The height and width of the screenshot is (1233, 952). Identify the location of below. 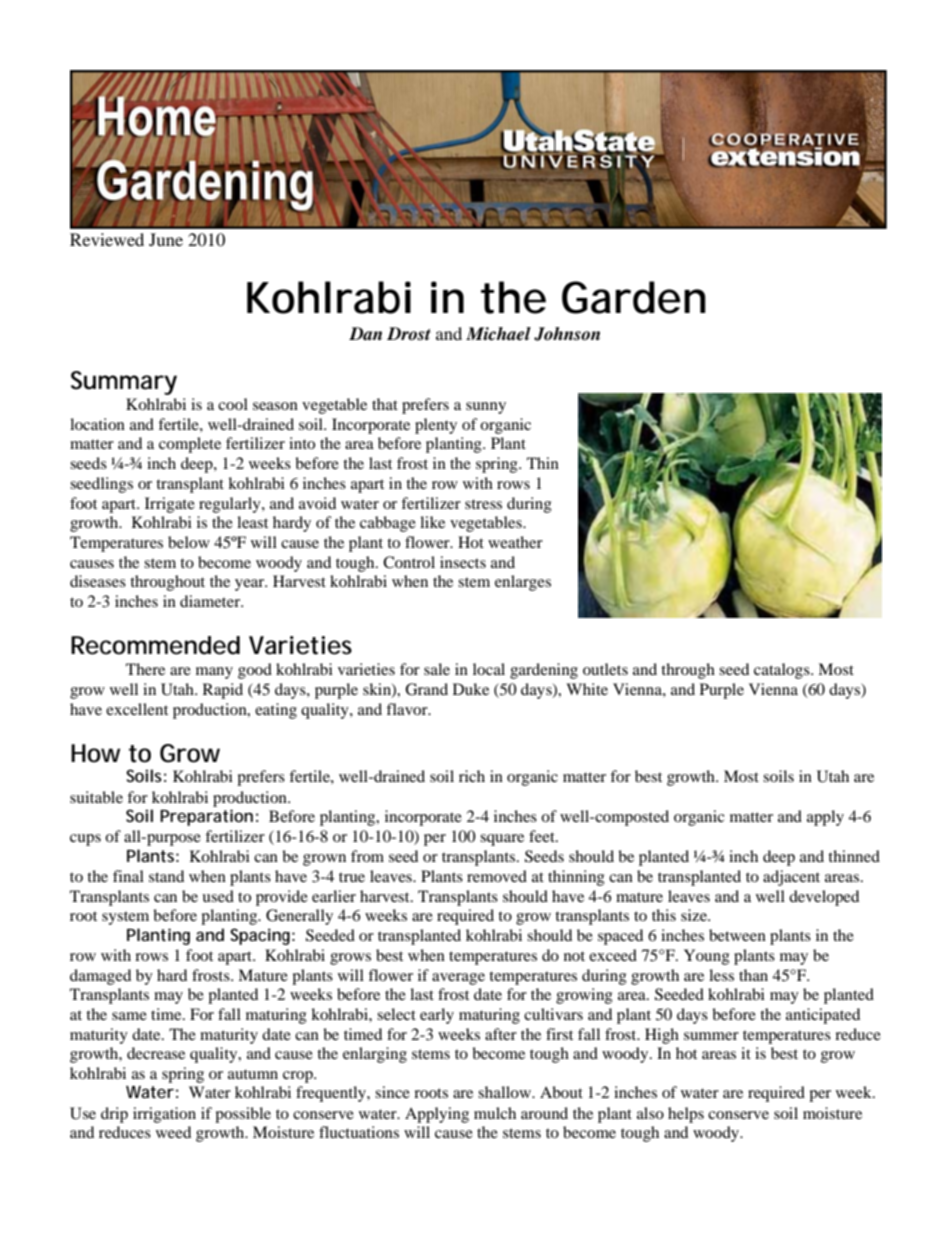
(189, 542).
